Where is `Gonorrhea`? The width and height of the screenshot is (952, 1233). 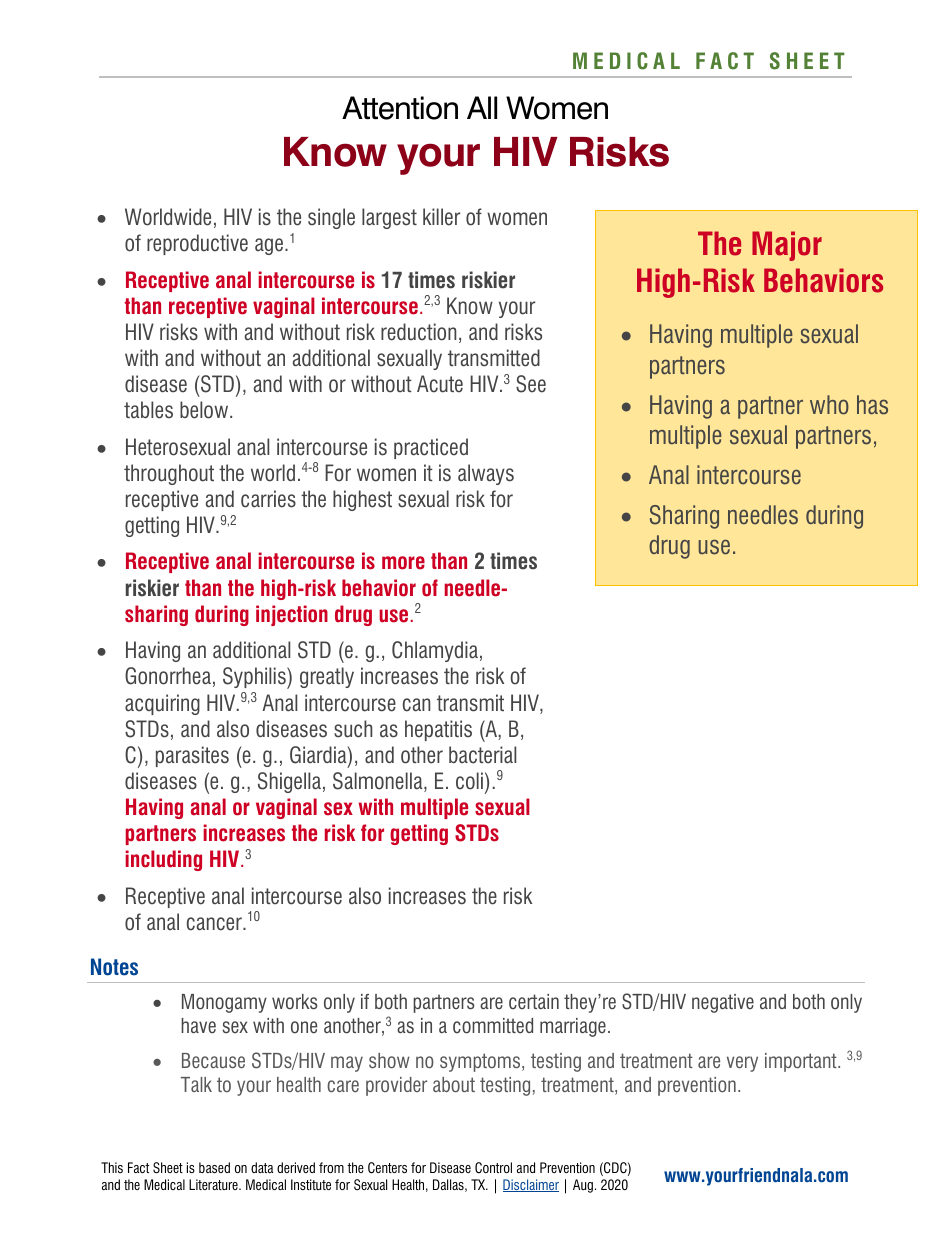 Gonorrhea is located at coordinates (168, 676).
